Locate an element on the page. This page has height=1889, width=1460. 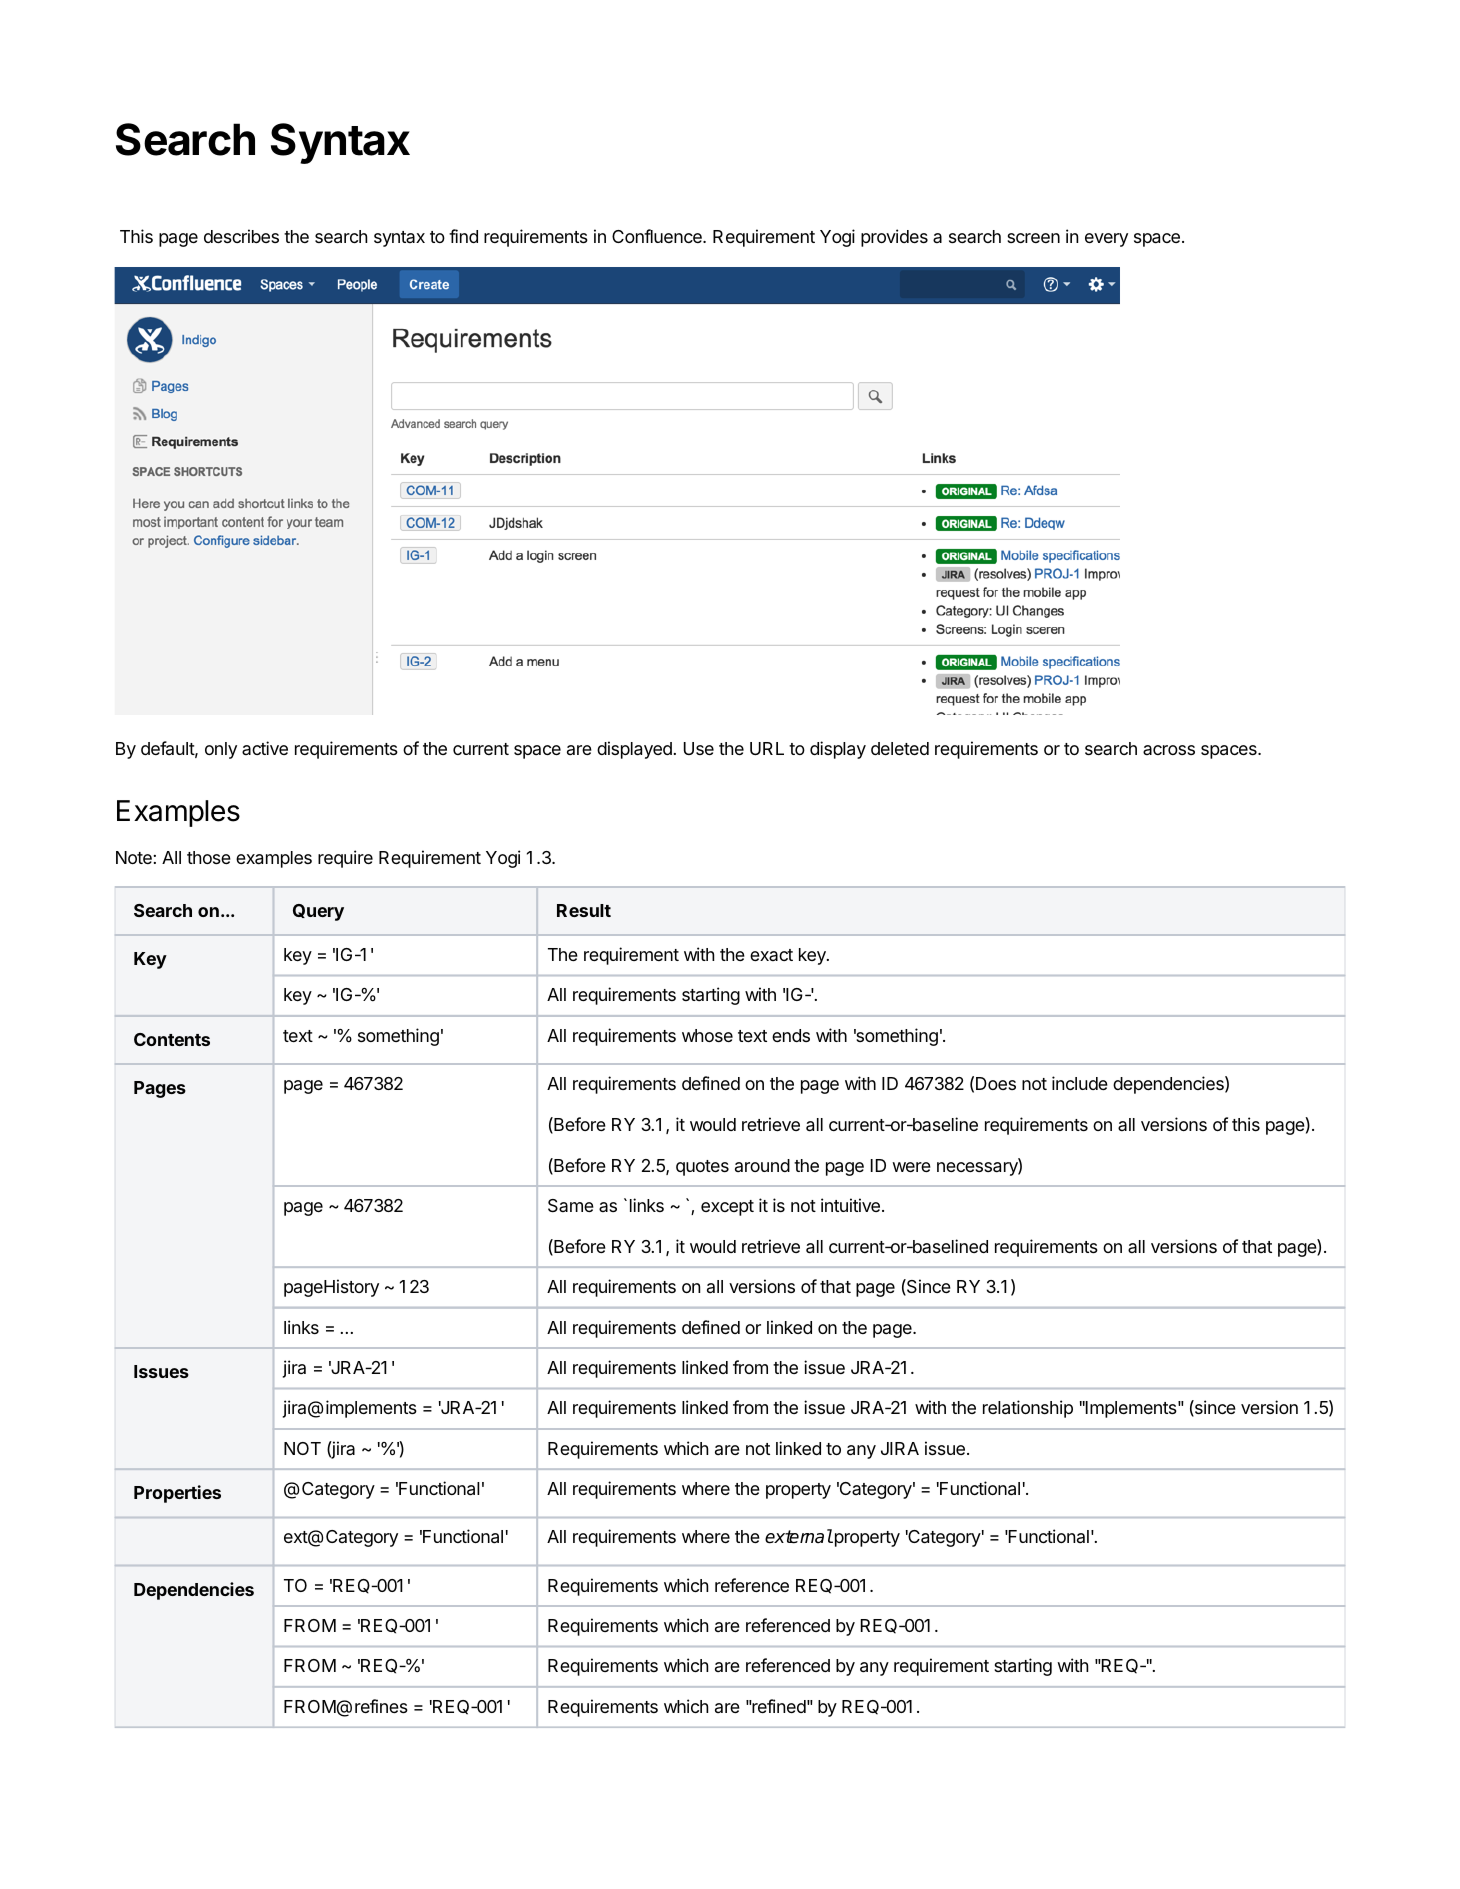
active is located at coordinates (265, 748).
